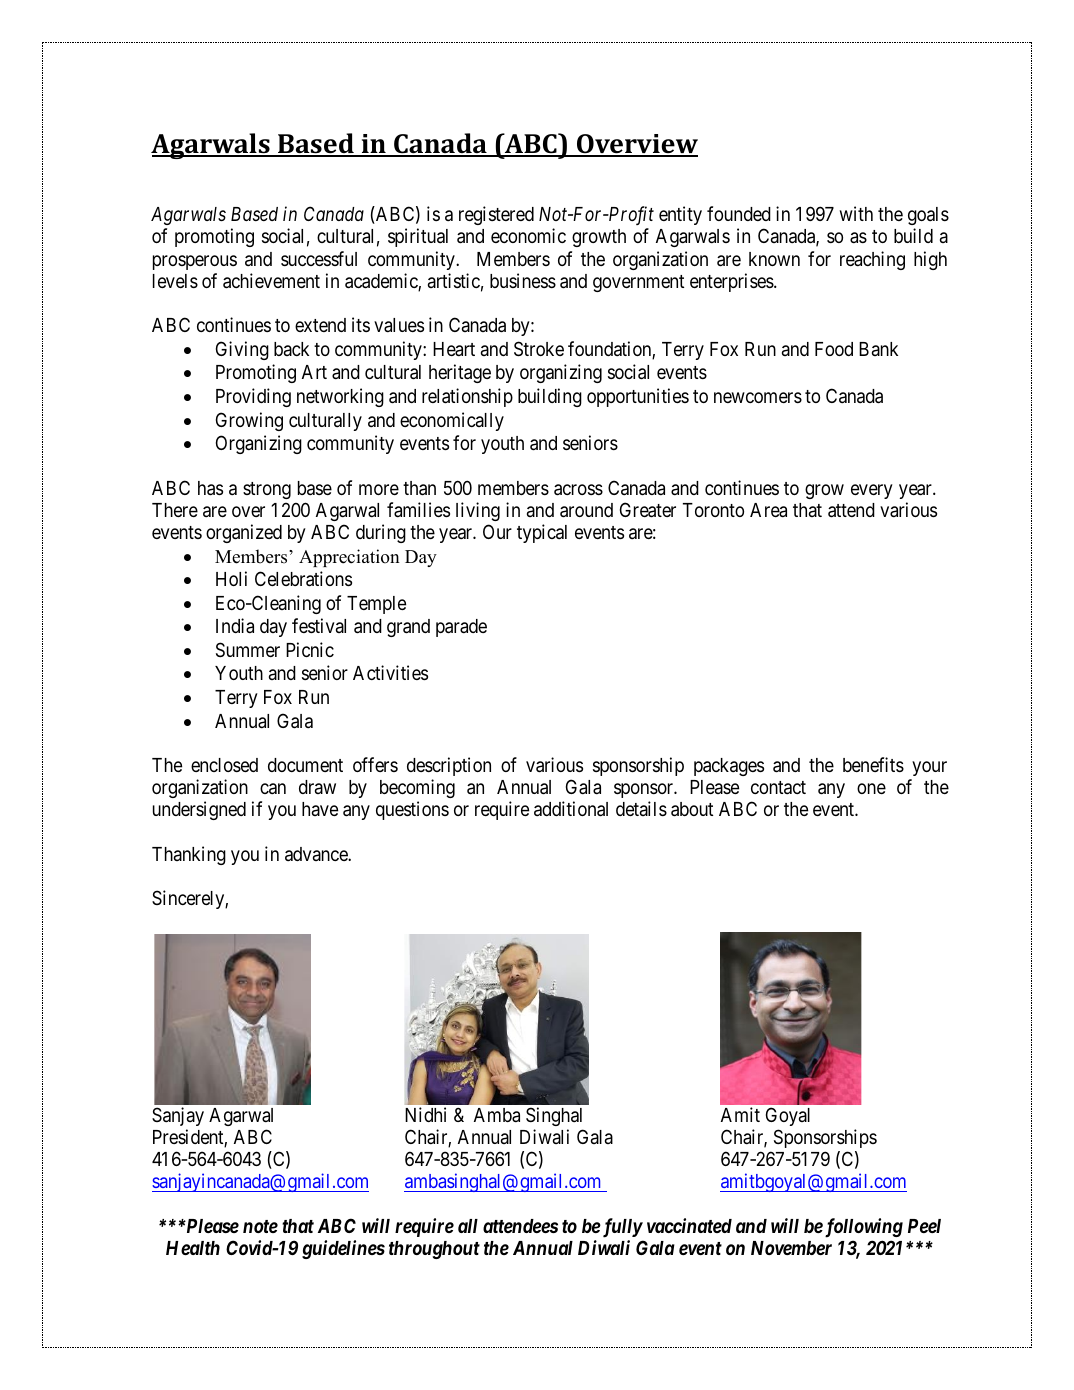  Describe the element at coordinates (523, 280) in the screenshot. I see `business` at that location.
